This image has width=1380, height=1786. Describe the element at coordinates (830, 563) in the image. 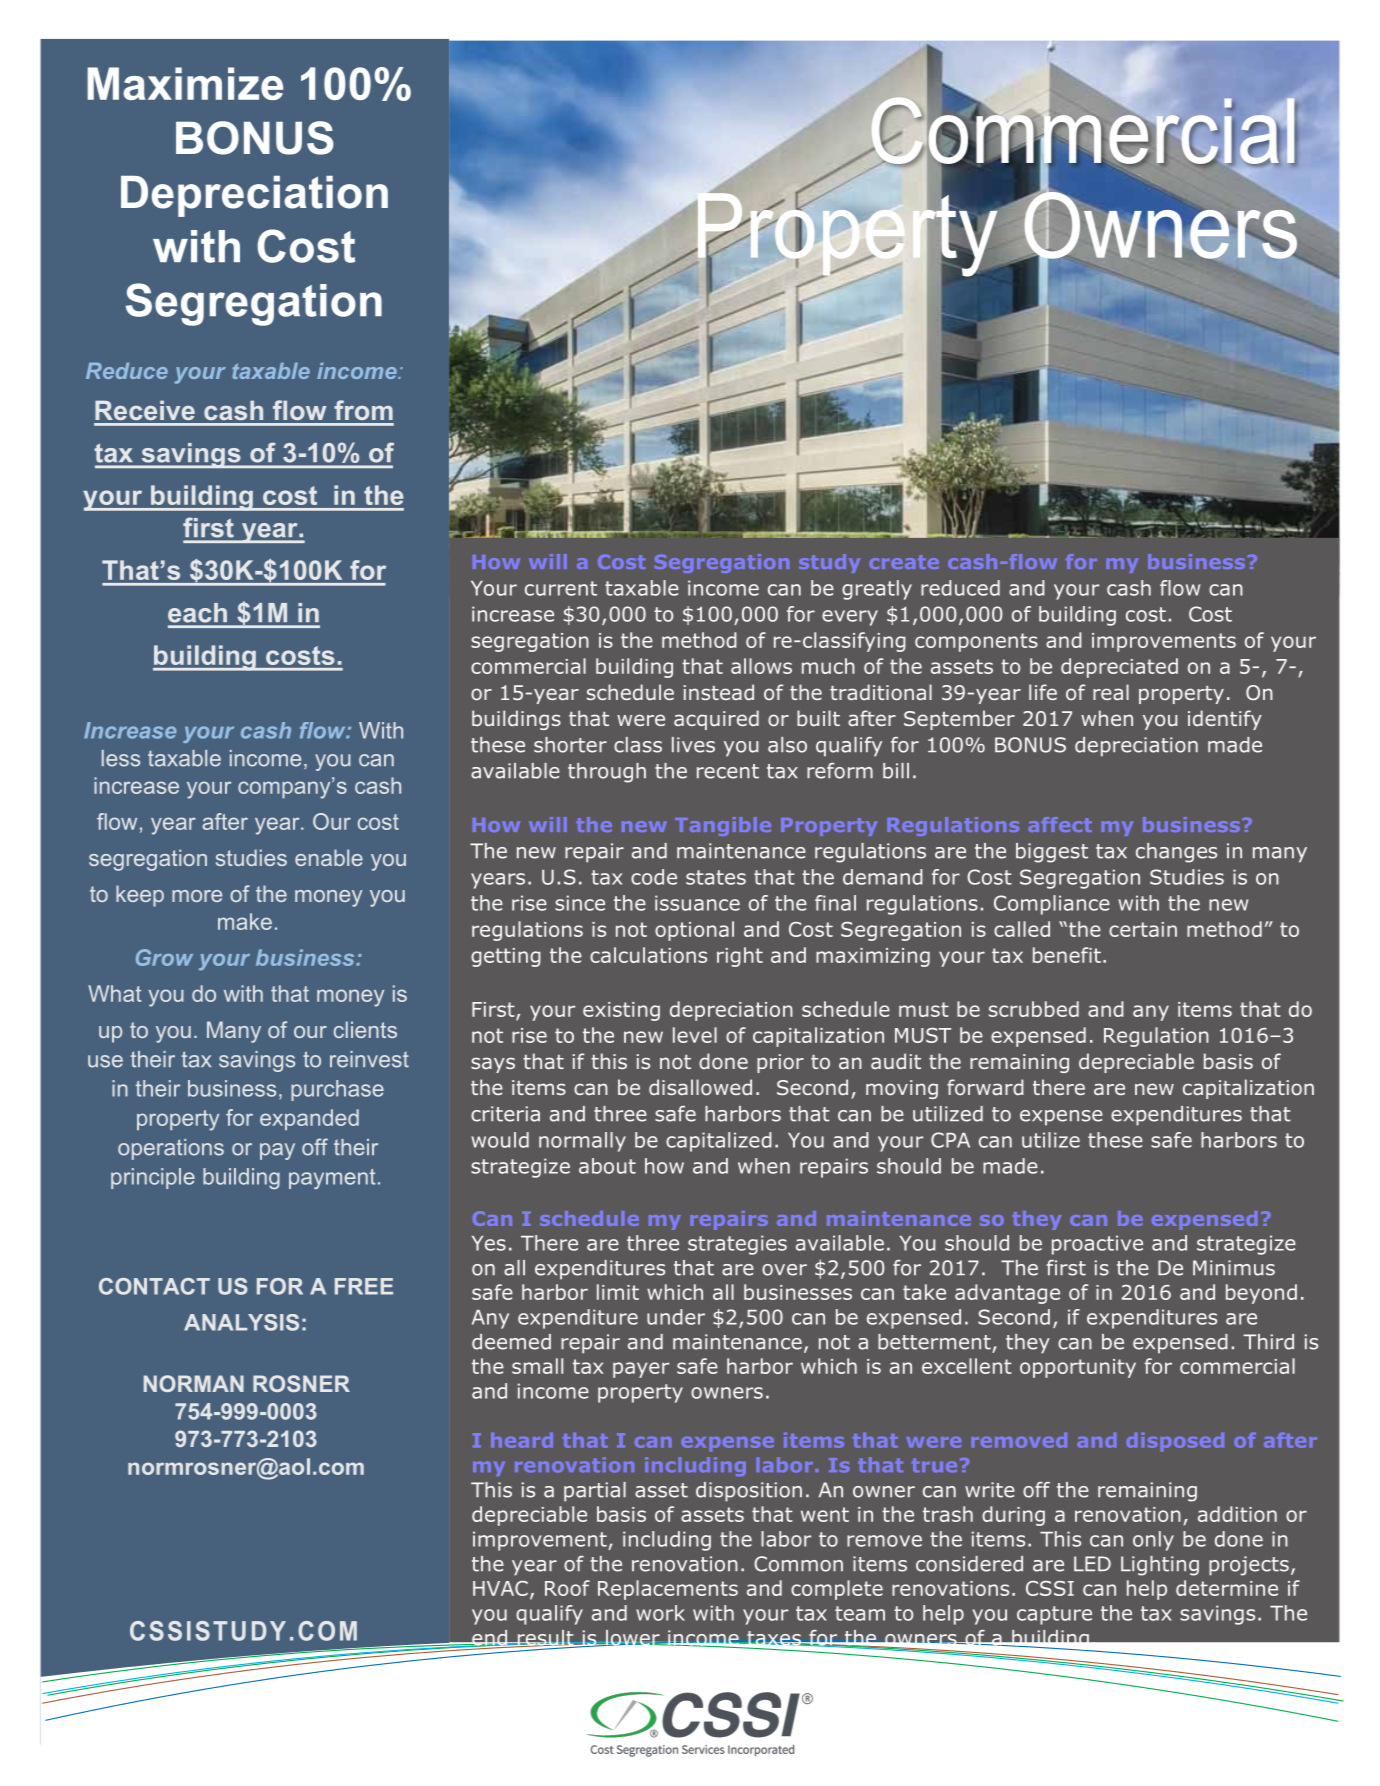

I see `study` at that location.
